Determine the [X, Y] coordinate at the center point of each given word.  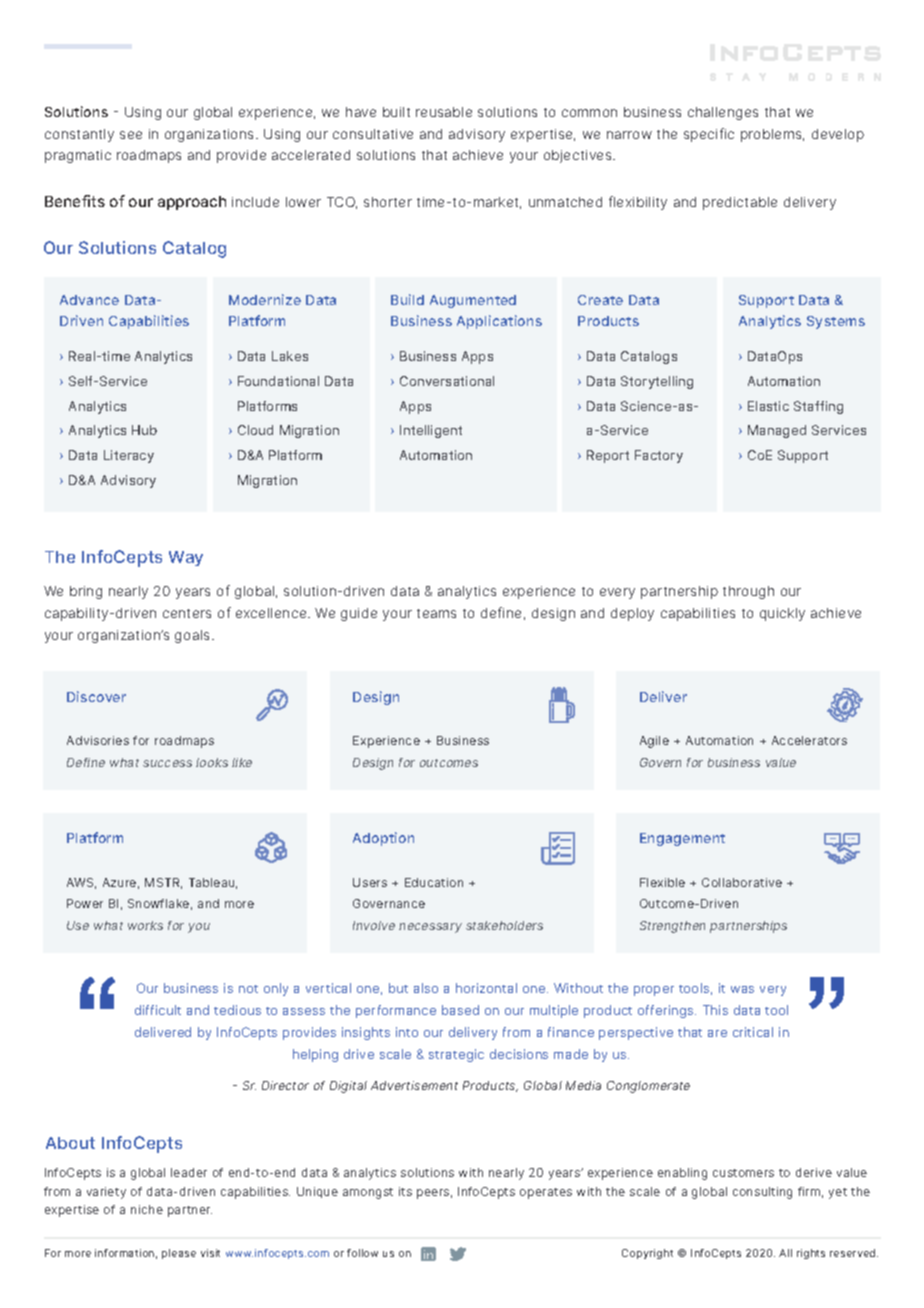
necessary [430, 928]
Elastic [768, 406]
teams [436, 613]
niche [147, 1209]
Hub [144, 430]
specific [709, 135]
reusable [444, 112]
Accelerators [809, 740]
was [742, 989]
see [131, 135]
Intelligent [431, 431]
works [145, 925]
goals [194, 636]
